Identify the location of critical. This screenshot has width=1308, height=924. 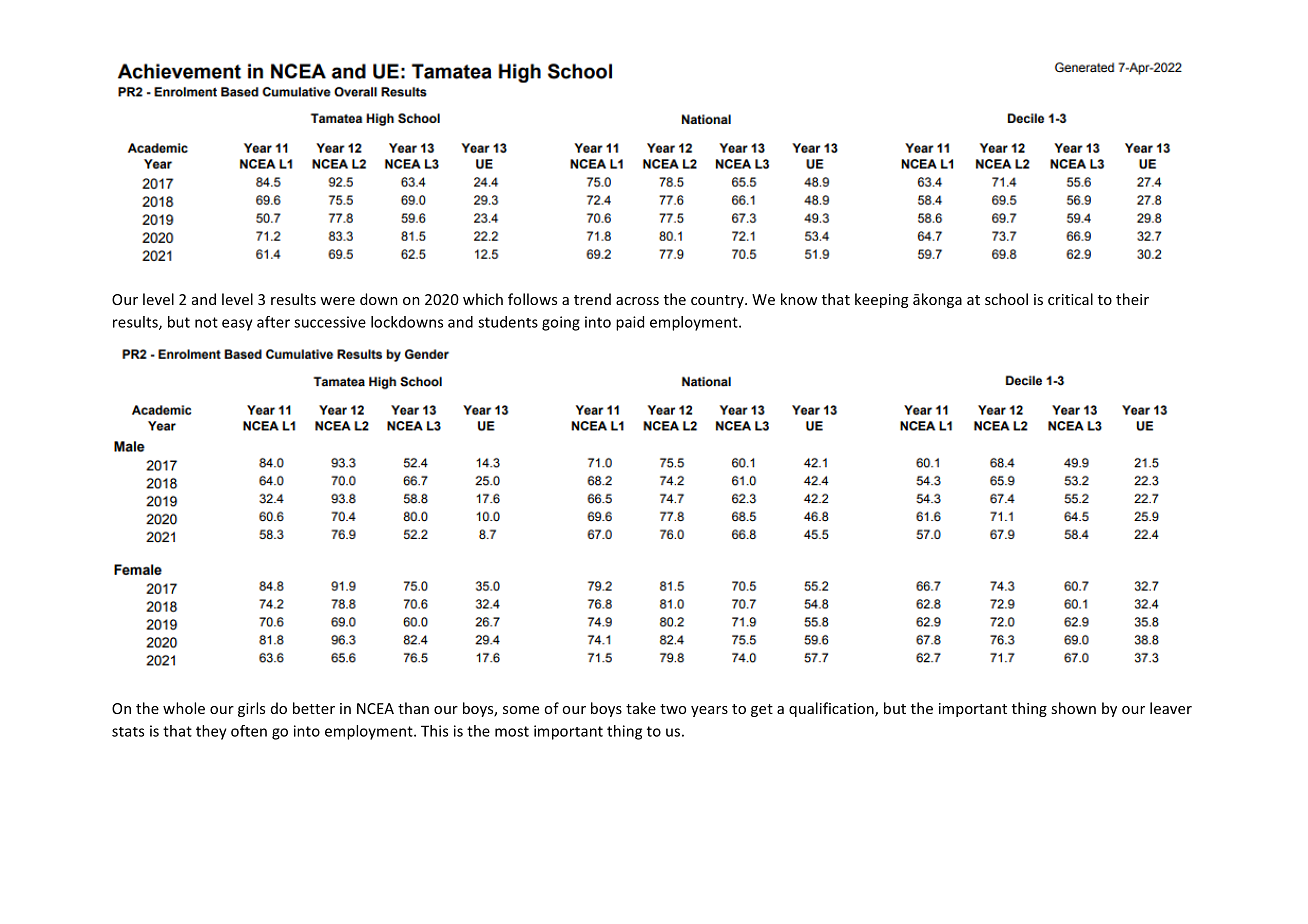
(1070, 299).
